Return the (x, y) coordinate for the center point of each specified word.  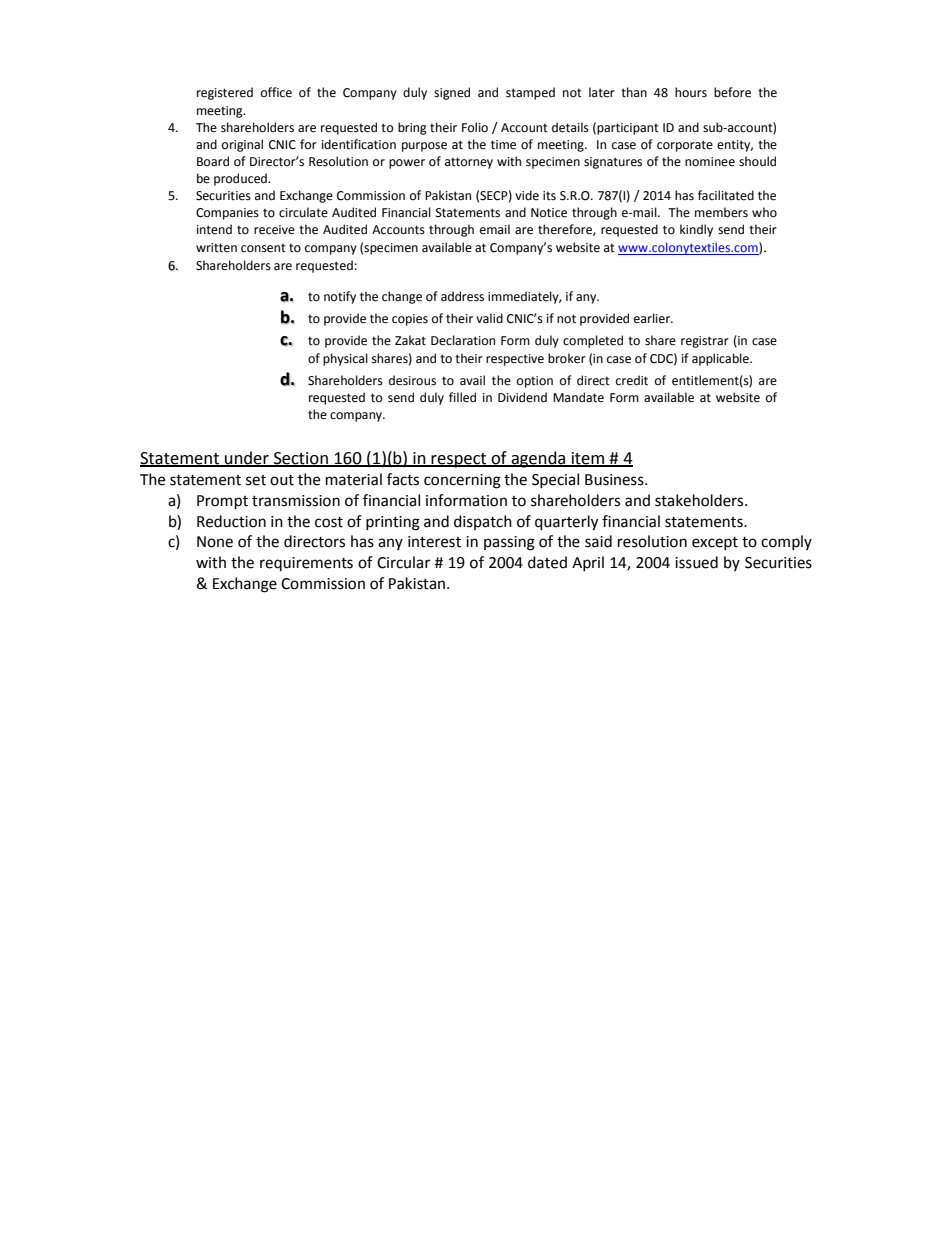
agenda (538, 459)
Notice (549, 213)
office (276, 92)
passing (509, 543)
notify (340, 297)
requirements (306, 564)
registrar (705, 342)
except (715, 543)
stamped (530, 93)
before (732, 92)
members (721, 212)
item (588, 459)
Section (301, 459)
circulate (303, 212)
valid (489, 318)
